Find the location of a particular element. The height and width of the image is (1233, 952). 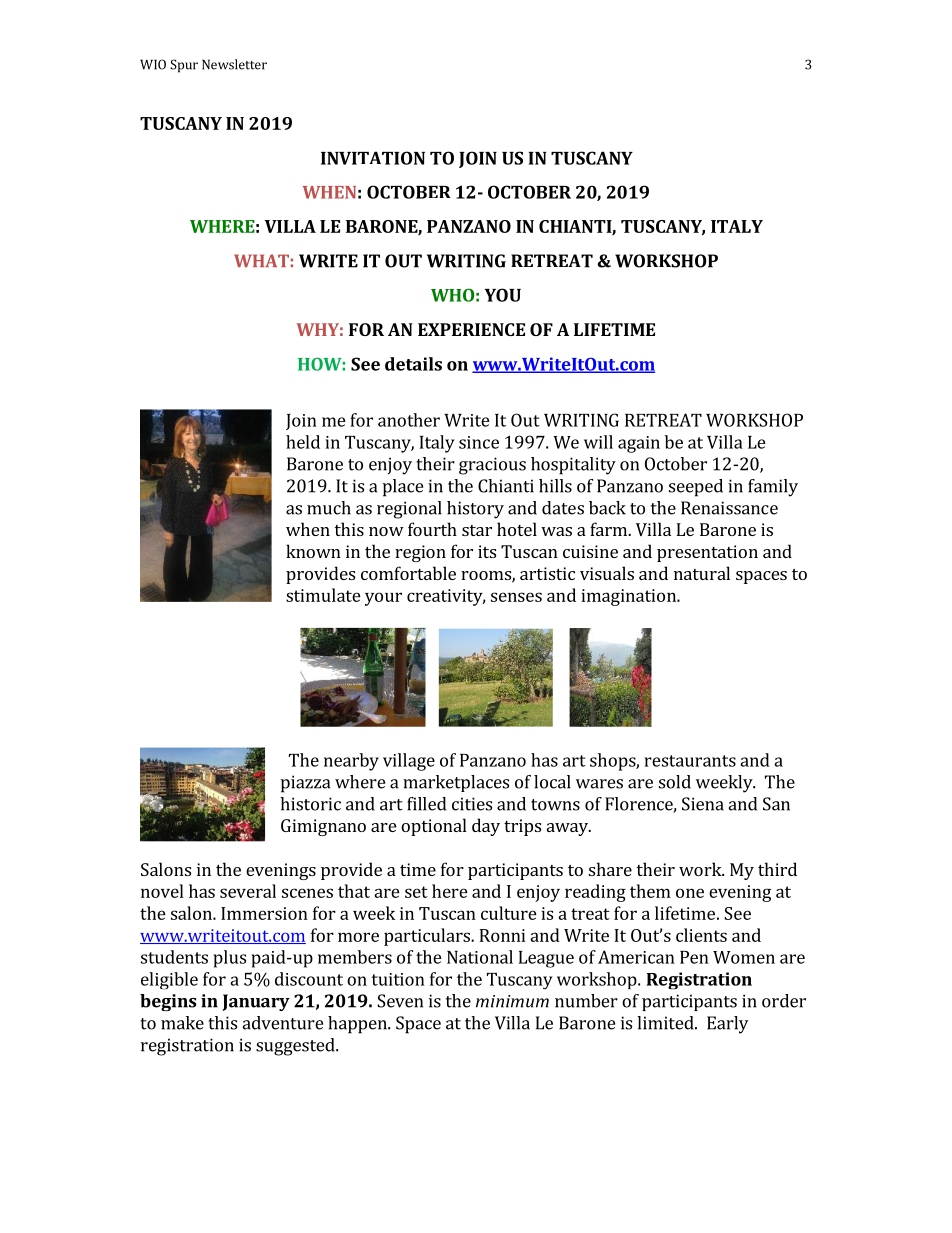

Newsletter is located at coordinates (234, 64).
